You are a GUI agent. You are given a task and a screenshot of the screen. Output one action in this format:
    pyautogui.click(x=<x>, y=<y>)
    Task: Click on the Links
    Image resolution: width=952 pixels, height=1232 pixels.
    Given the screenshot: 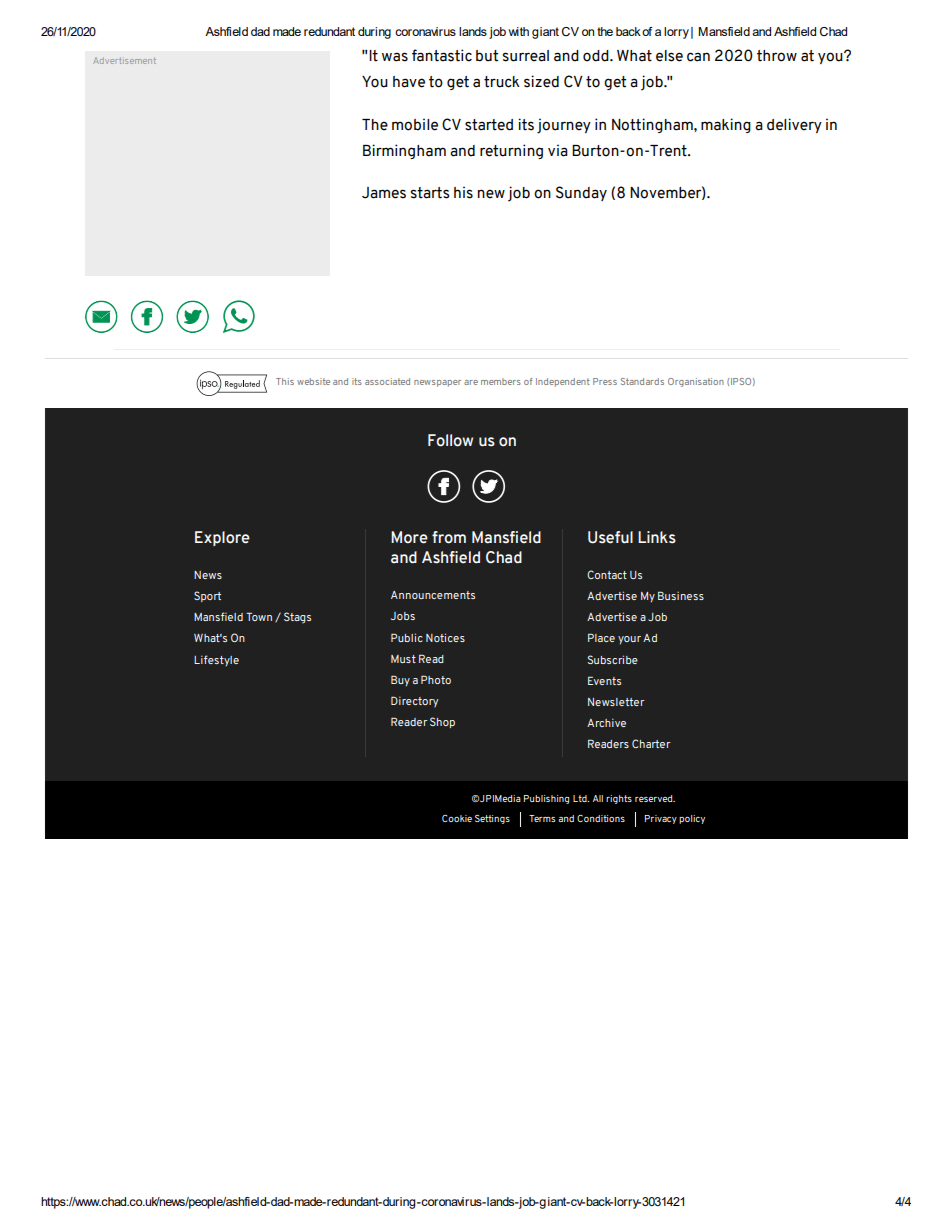 What is the action you would take?
    pyautogui.click(x=657, y=537)
